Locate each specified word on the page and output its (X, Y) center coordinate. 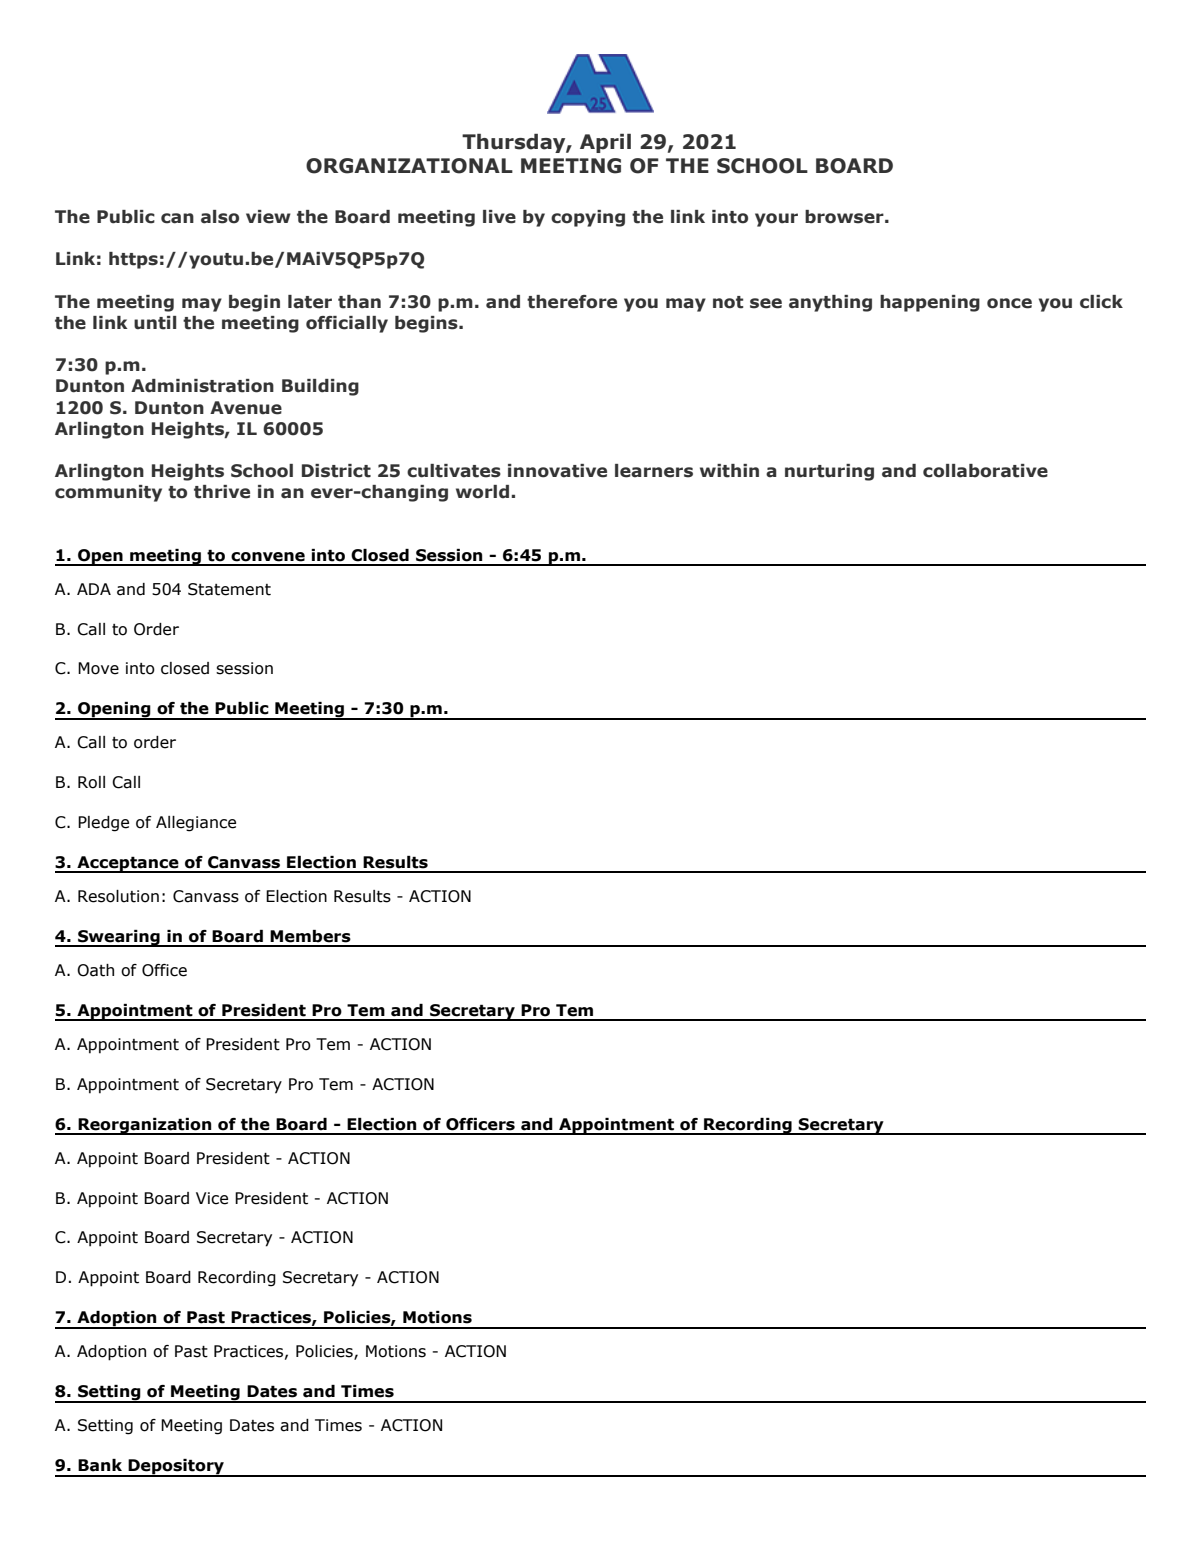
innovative (557, 471)
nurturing (829, 472)
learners (654, 471)
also (220, 217)
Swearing (119, 938)
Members (310, 936)
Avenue (246, 408)
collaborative (985, 471)
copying (588, 218)
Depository (176, 1468)
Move (98, 668)
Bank (100, 1465)
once (1009, 303)
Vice (212, 1198)
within (729, 471)
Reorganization (145, 1126)
